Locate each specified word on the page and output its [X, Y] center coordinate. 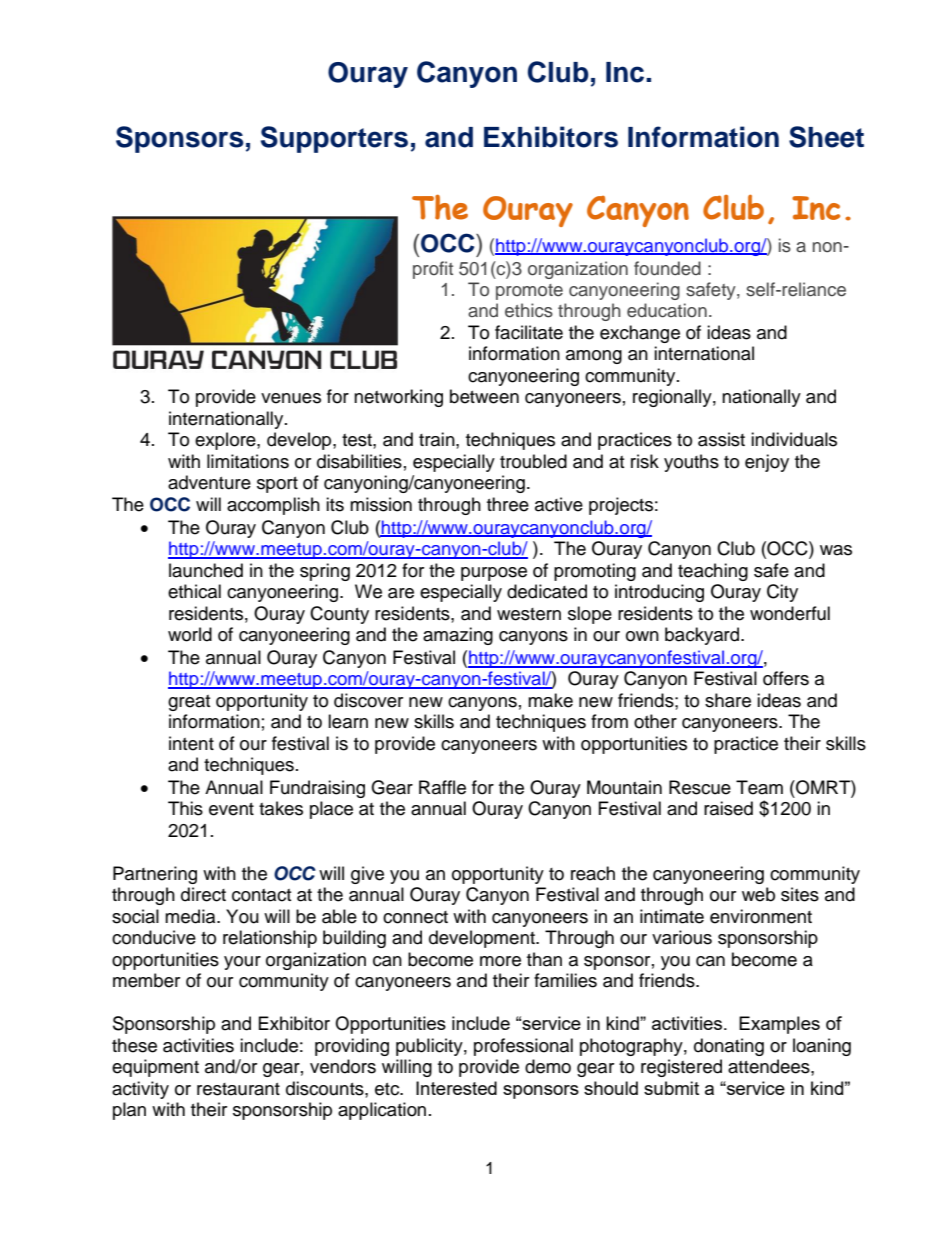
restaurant [238, 1089]
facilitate [529, 332]
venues [291, 398]
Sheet [826, 137]
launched [206, 570]
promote [529, 292]
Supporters [334, 139]
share [728, 700]
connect [415, 917]
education [667, 310]
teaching [713, 572]
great [189, 703]
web [758, 894]
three [508, 504]
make [550, 700]
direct [203, 894]
